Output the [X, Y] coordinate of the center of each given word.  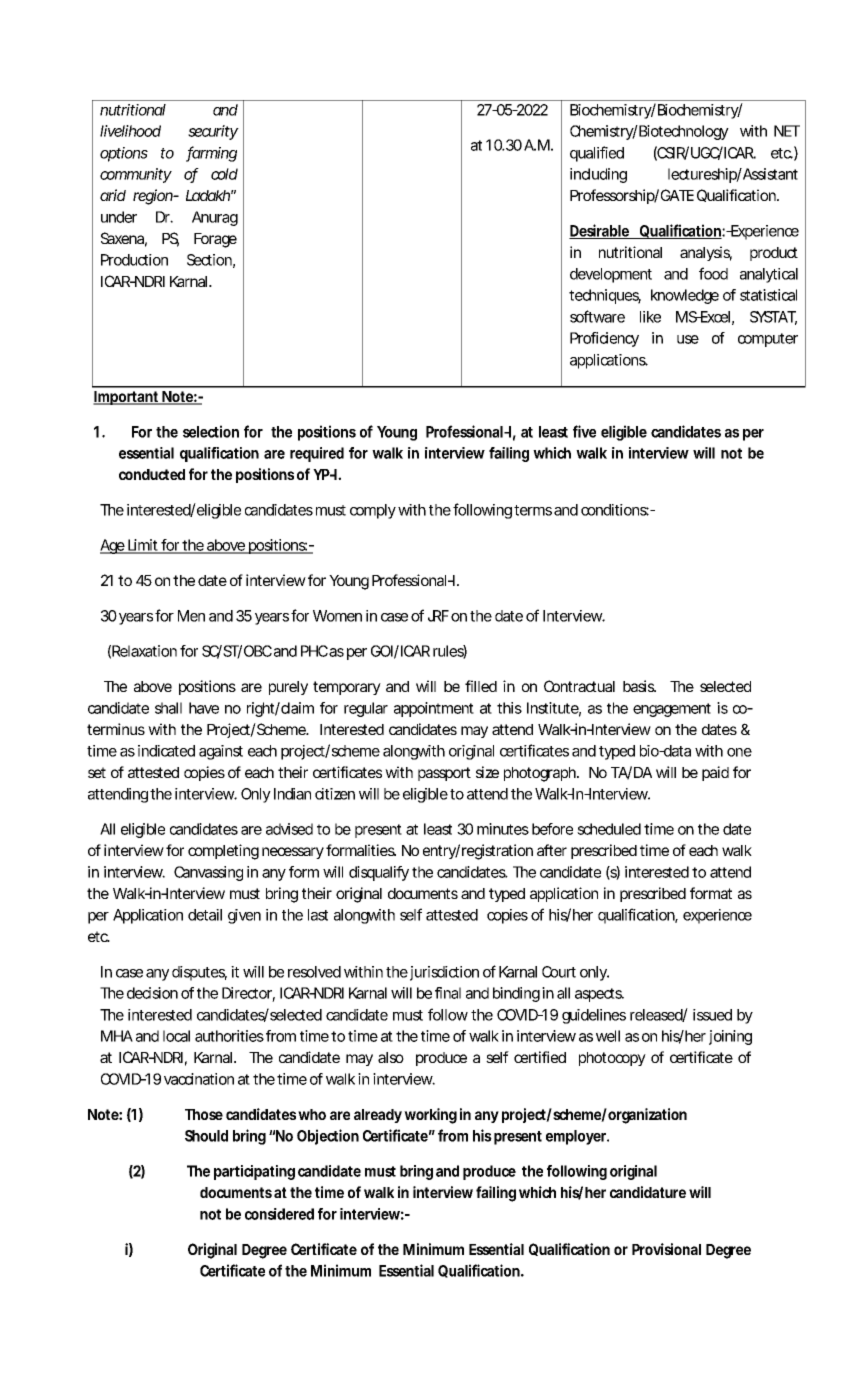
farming [211, 154]
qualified [597, 154]
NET [787, 131]
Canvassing [208, 873]
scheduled [609, 829]
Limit [143, 546]
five [584, 431]
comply [373, 511]
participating [254, 1172]
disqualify [379, 873]
